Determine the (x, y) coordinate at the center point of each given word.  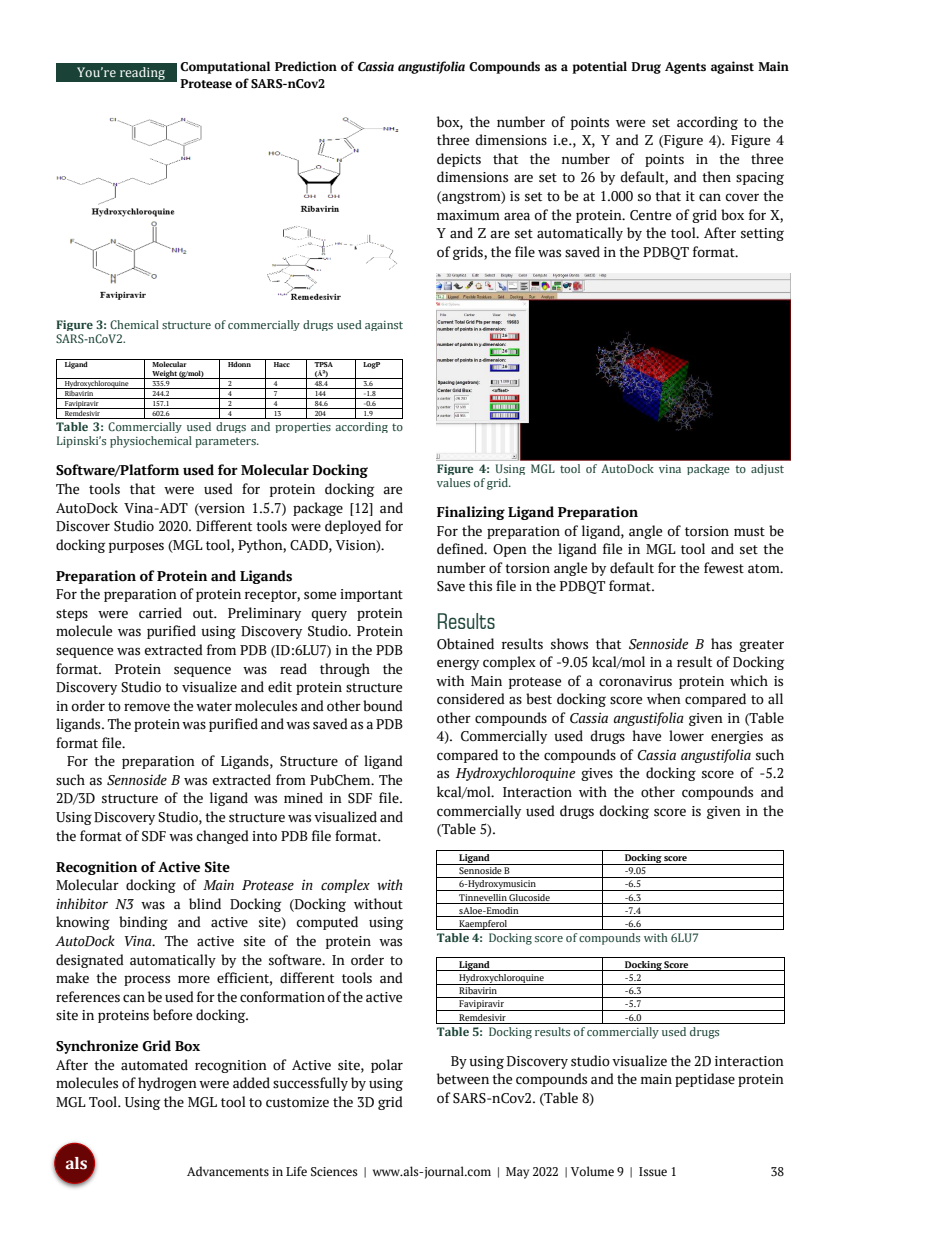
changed (222, 837)
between (463, 1079)
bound (383, 706)
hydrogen (167, 1084)
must (749, 532)
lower (686, 736)
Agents (685, 68)
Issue (653, 1172)
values (453, 482)
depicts (459, 160)
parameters (226, 442)
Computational (225, 67)
